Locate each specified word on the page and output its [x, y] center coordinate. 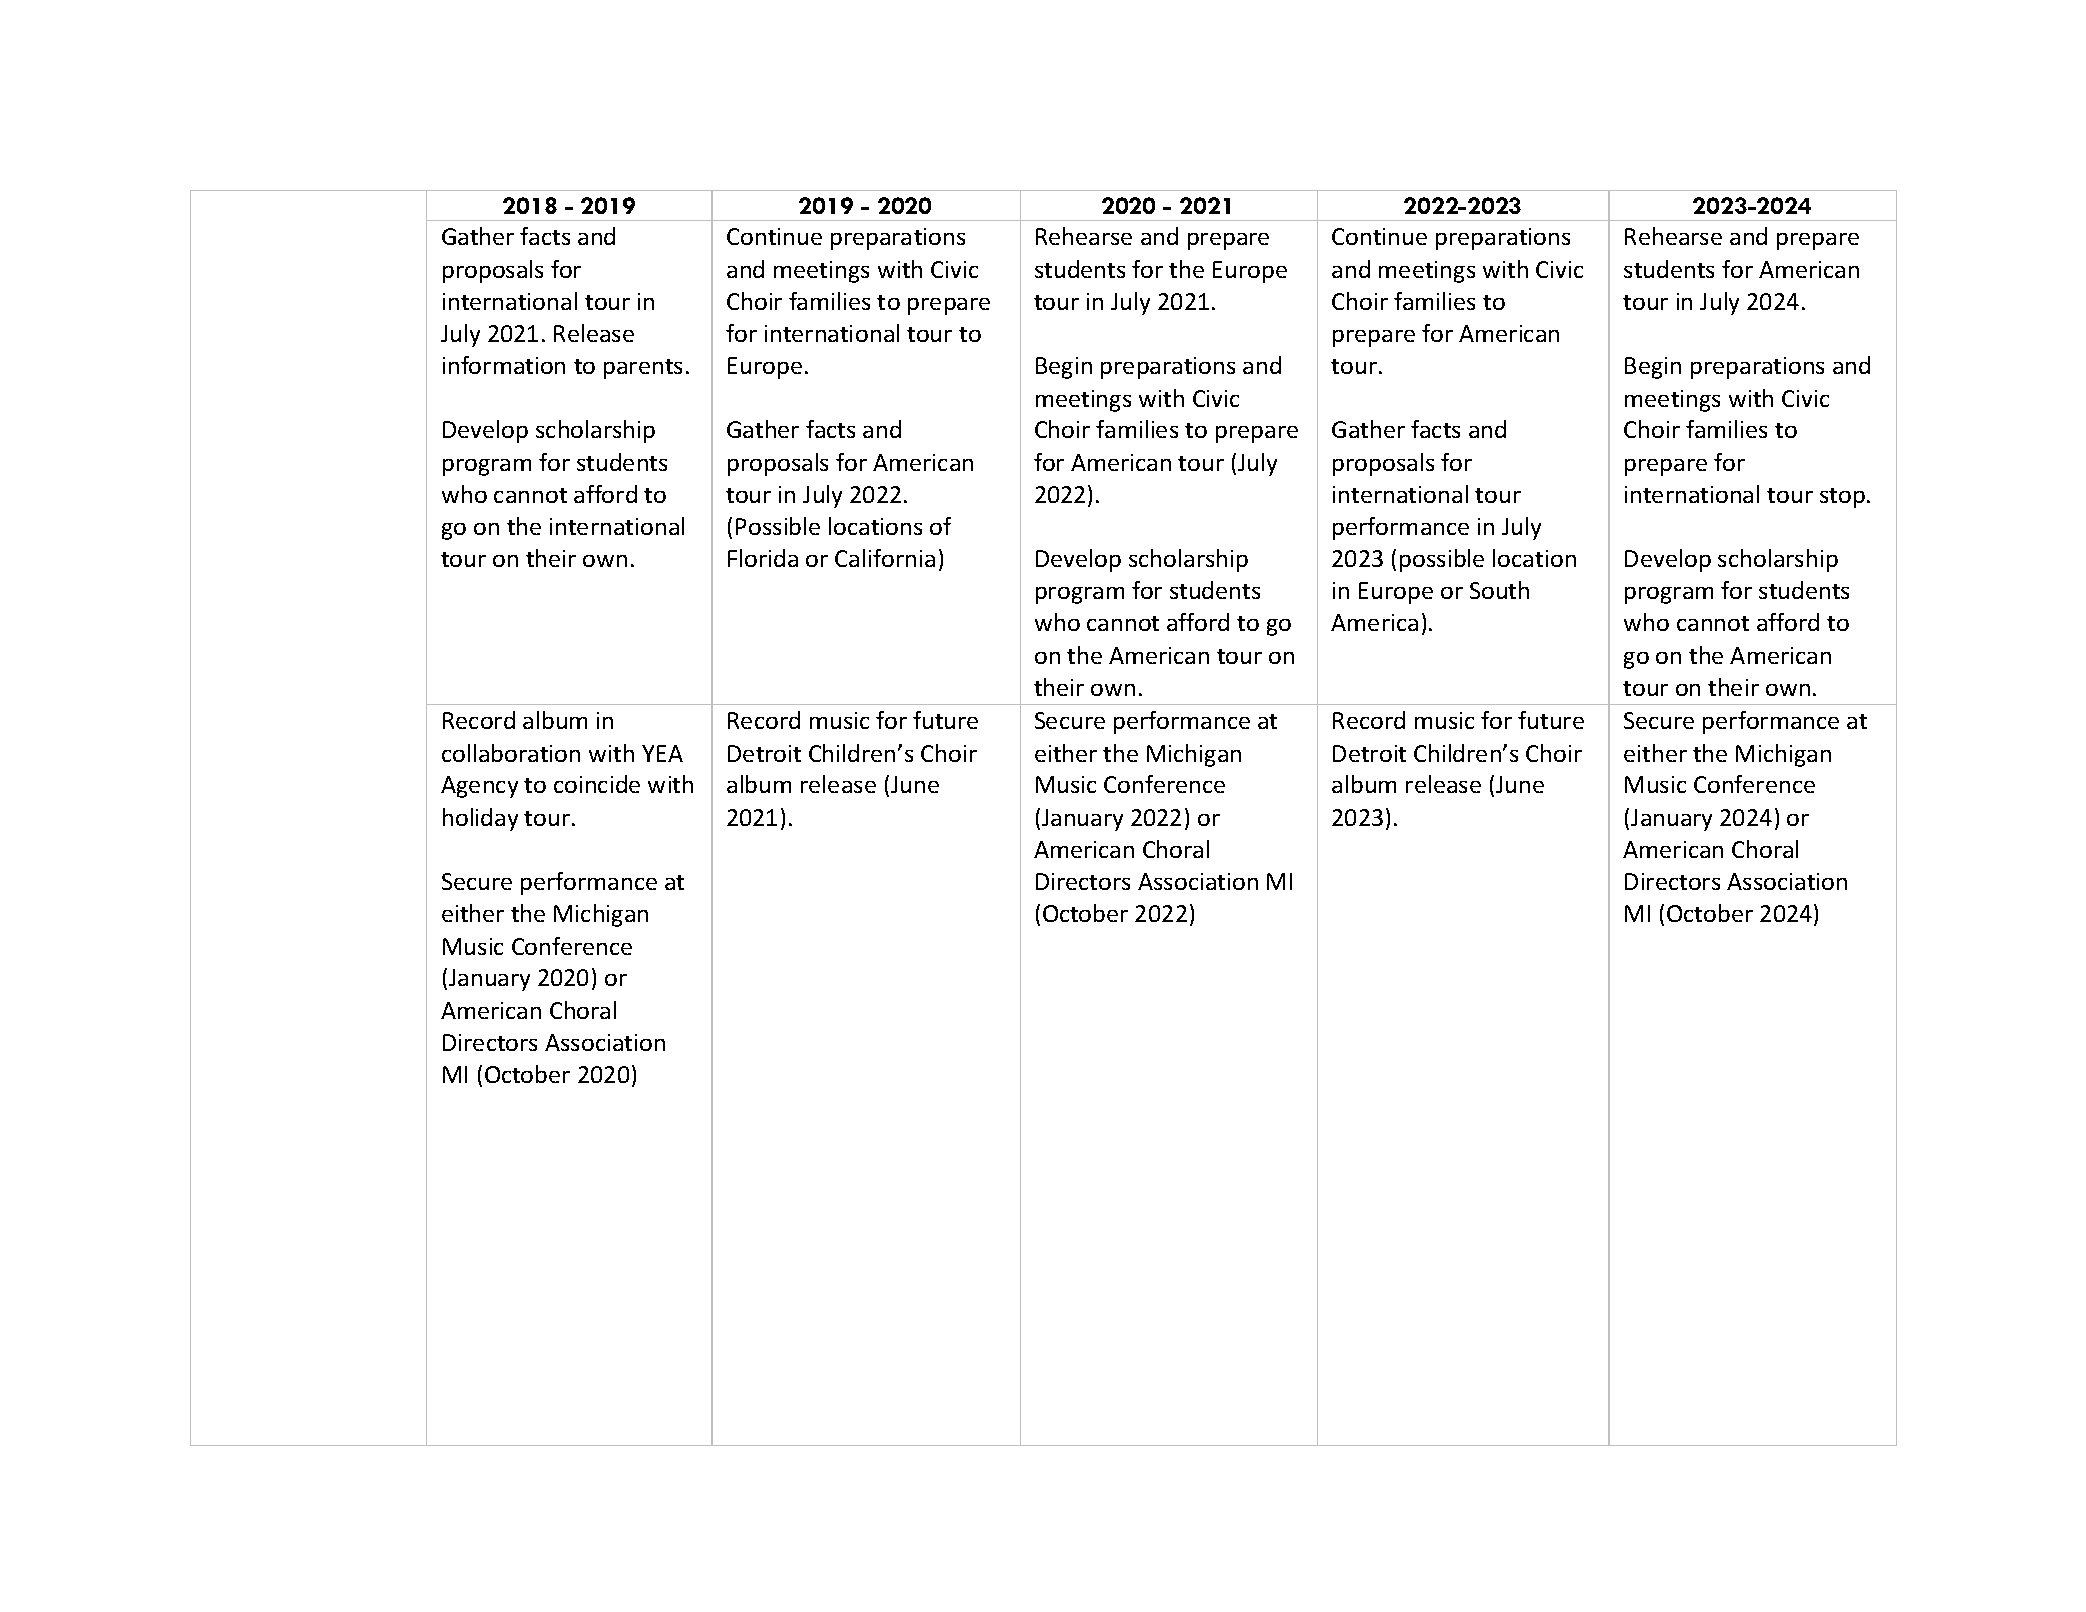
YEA [662, 753]
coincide [597, 784]
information [504, 365]
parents [643, 369]
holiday [480, 819]
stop [1842, 498]
